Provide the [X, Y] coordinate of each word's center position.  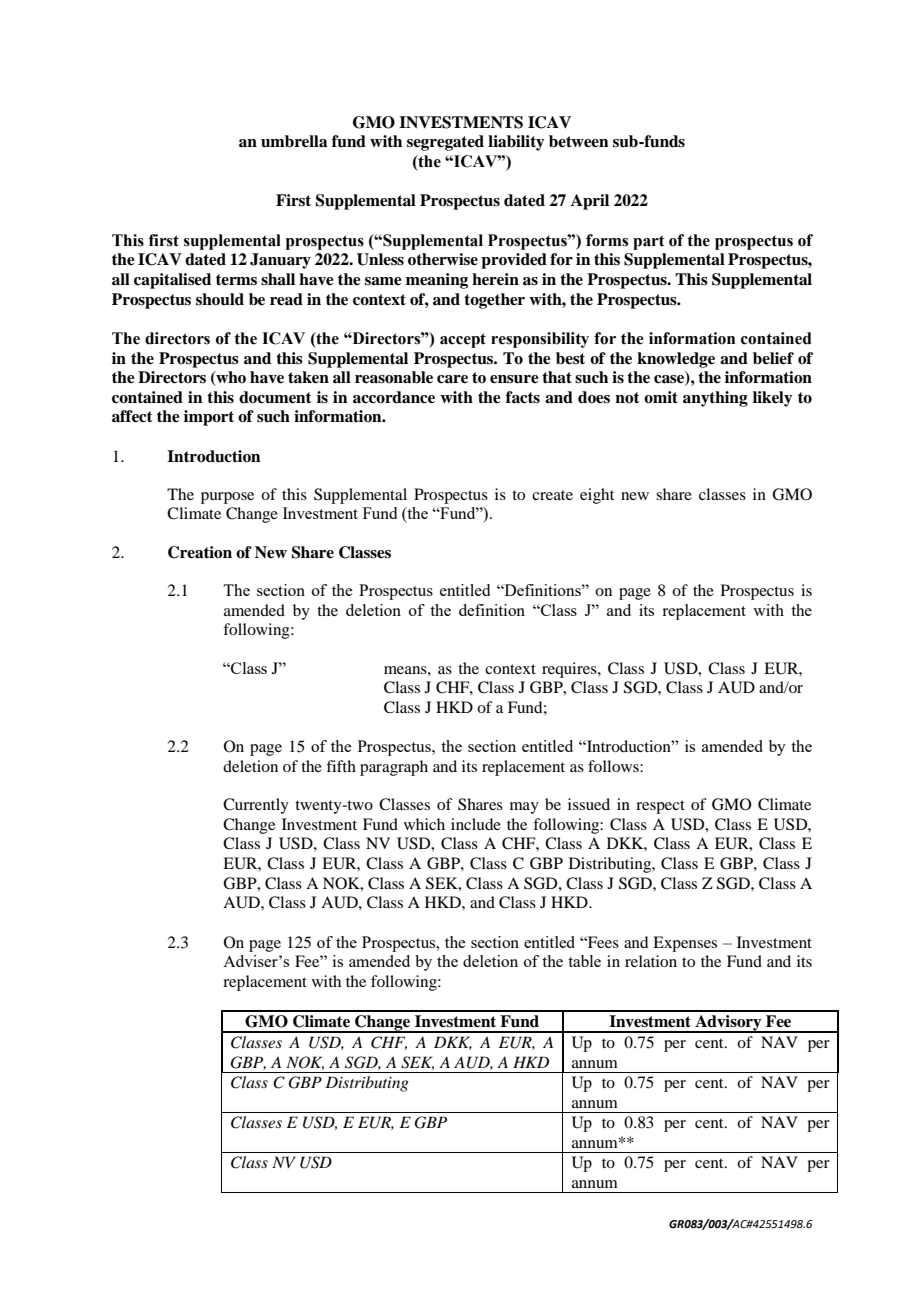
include [476, 824]
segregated [445, 143]
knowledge [676, 360]
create [552, 495]
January [280, 261]
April [590, 202]
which [424, 824]
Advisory [728, 1024]
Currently [256, 806]
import [209, 418]
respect [660, 807]
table [584, 961]
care [452, 379]
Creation [200, 552]
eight [597, 496]
